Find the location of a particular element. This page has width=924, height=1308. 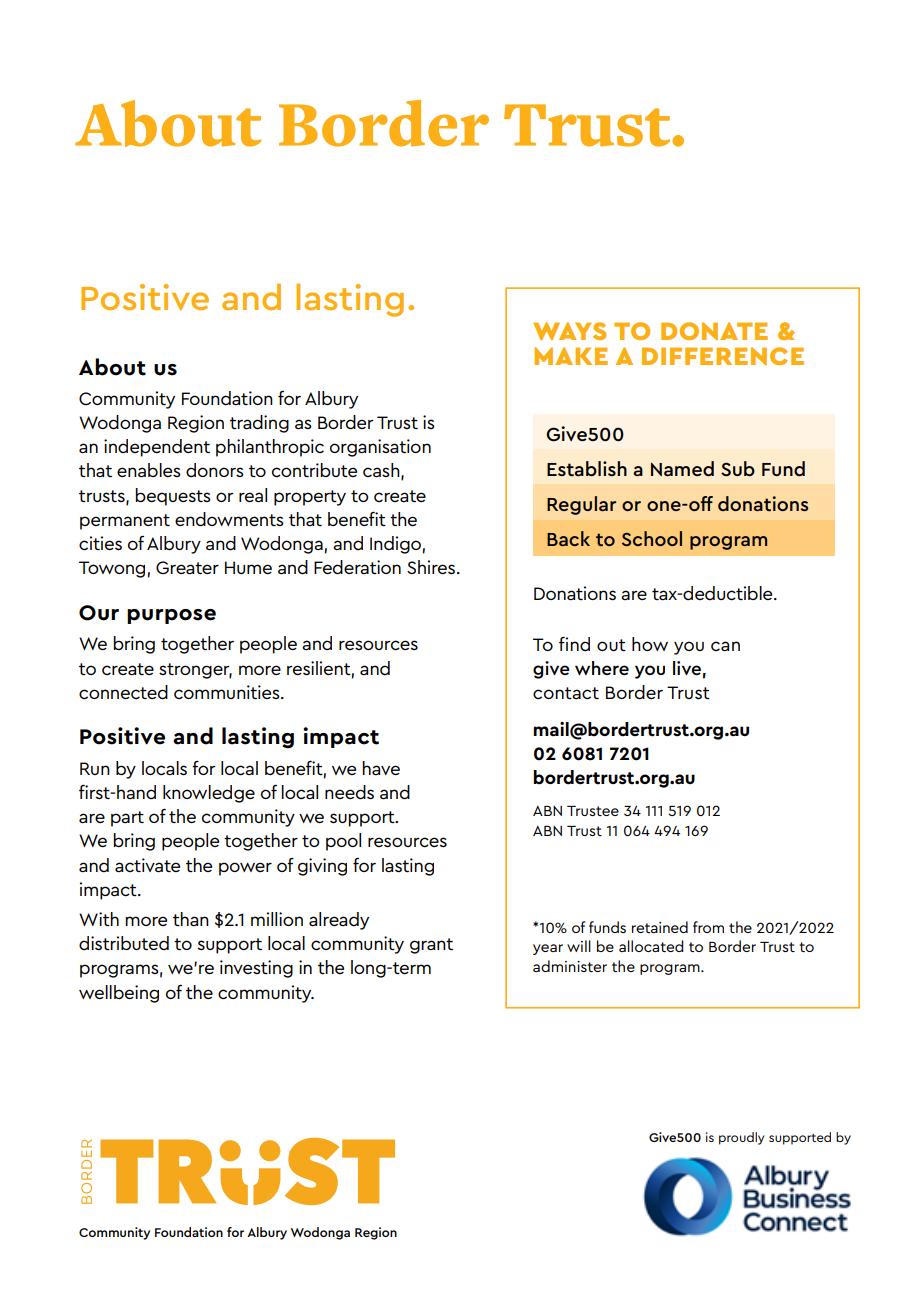

distributed is located at coordinates (124, 943).
